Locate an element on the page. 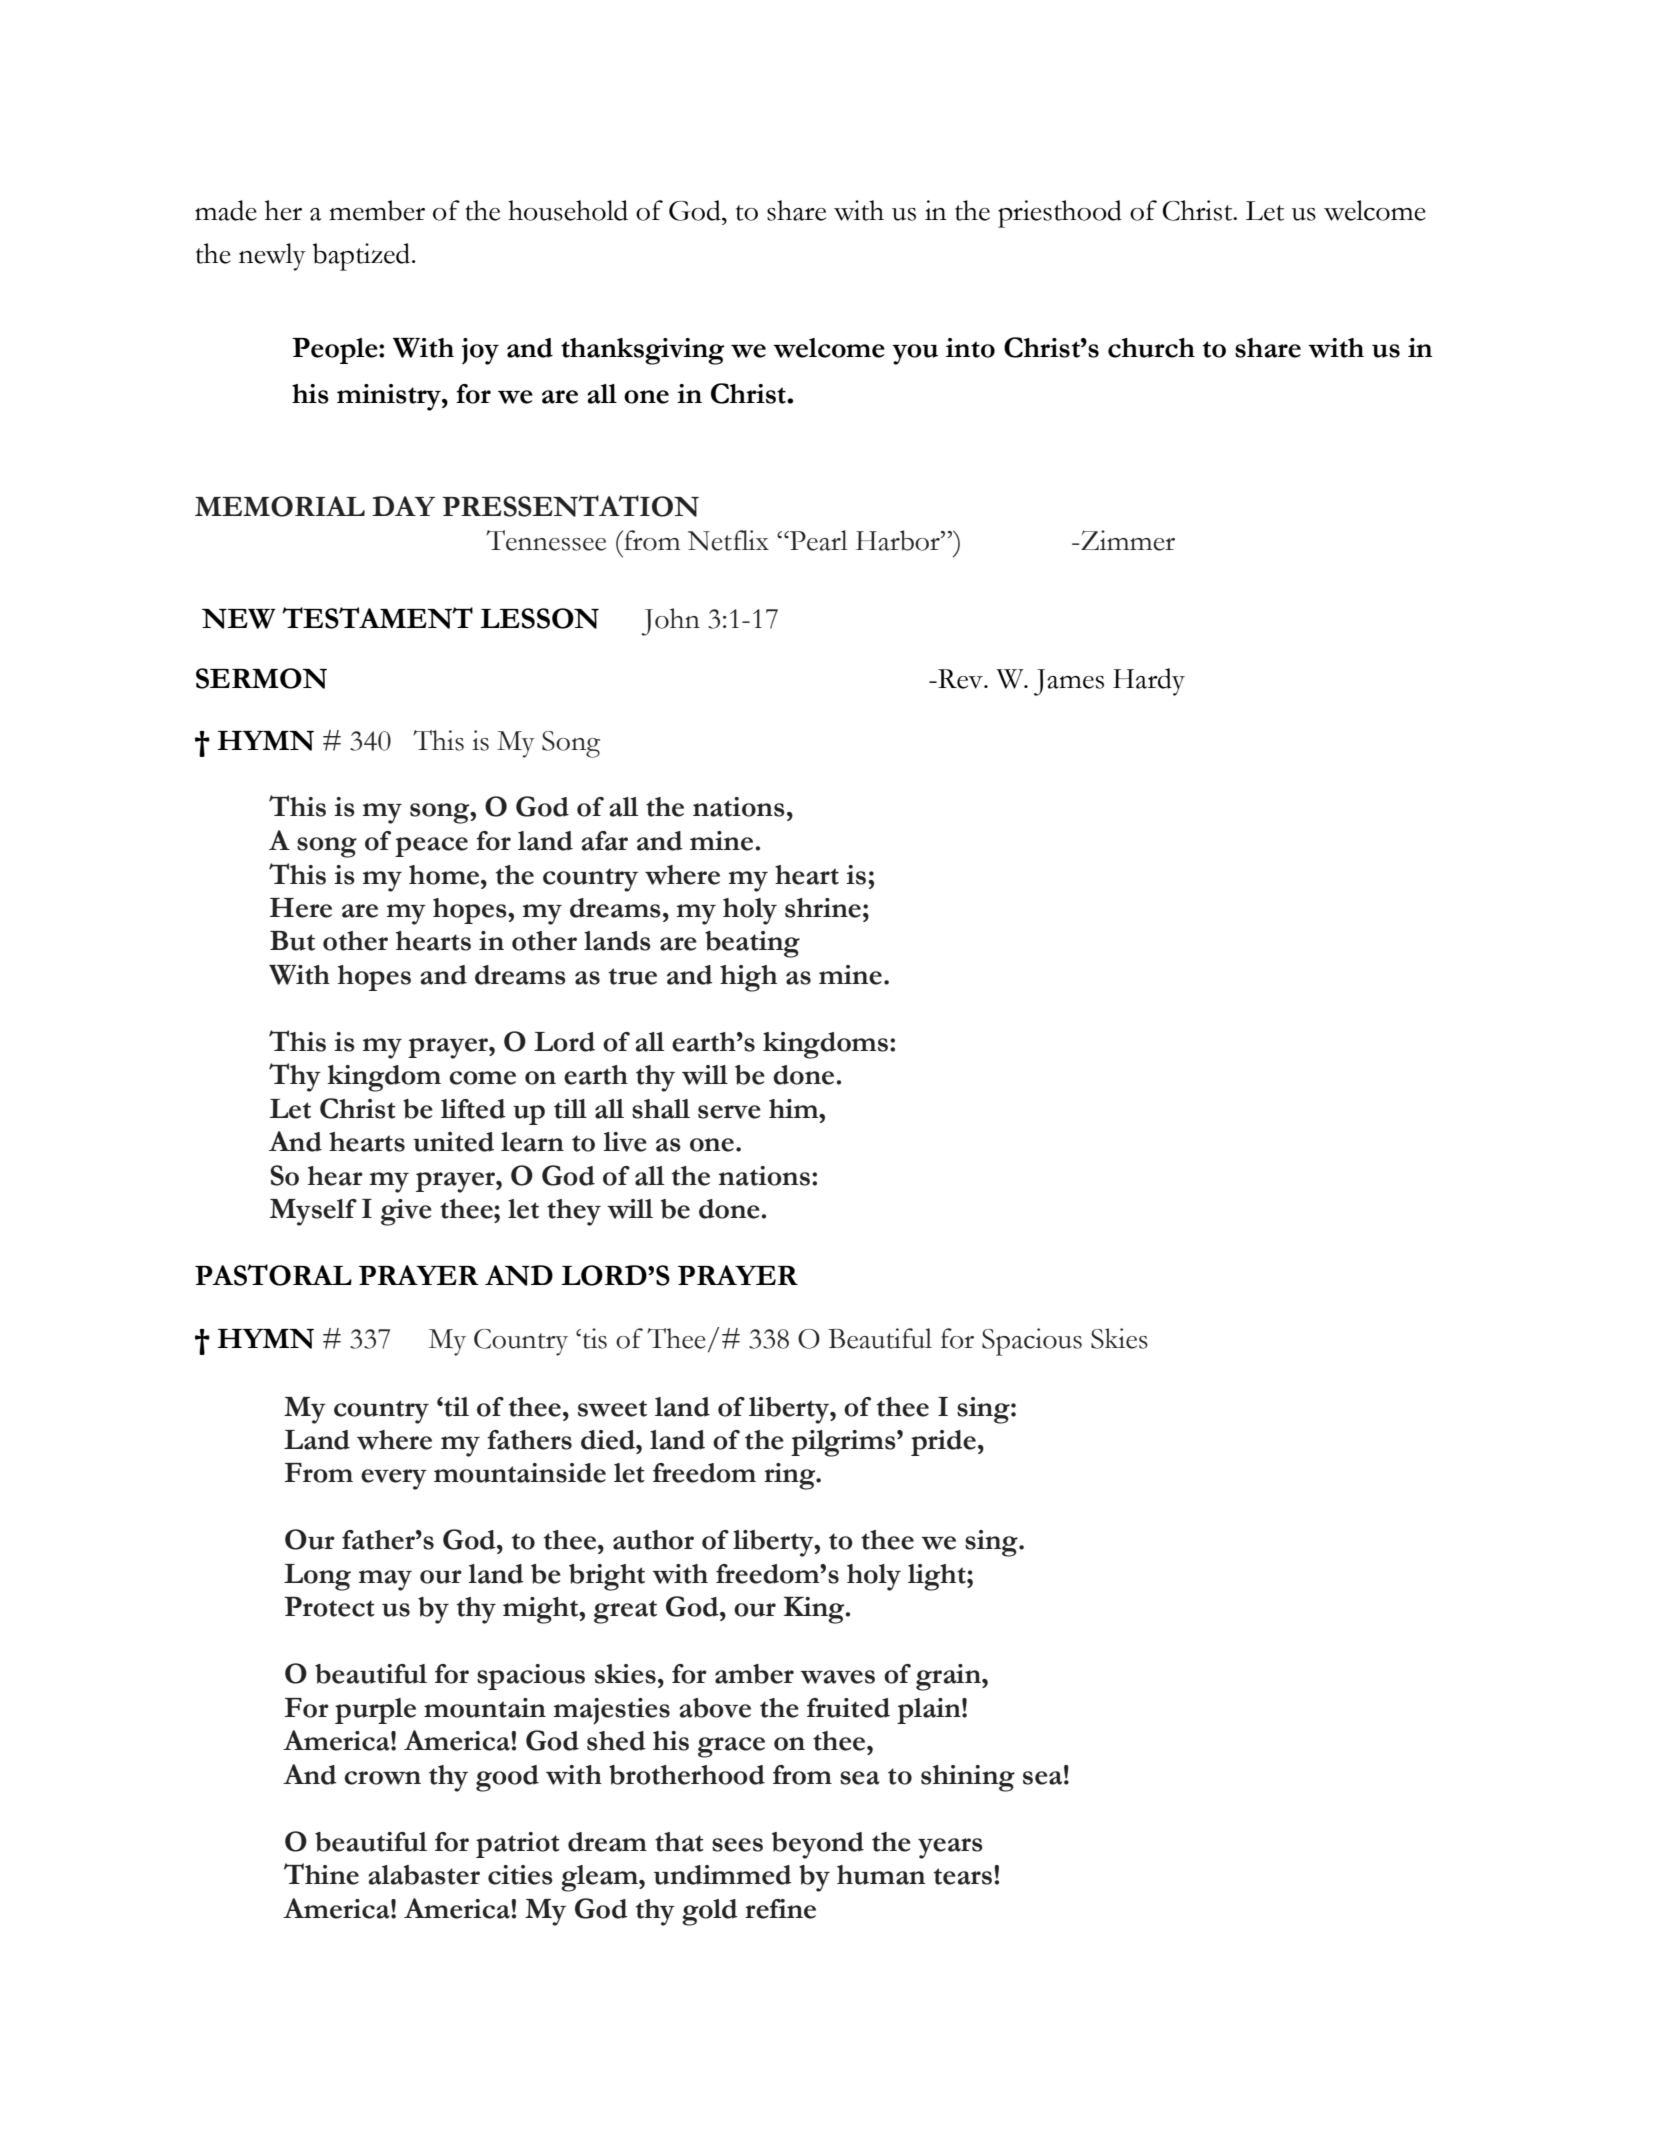 This document has width=1655, height=2142. priesthood is located at coordinates (1060, 214).
